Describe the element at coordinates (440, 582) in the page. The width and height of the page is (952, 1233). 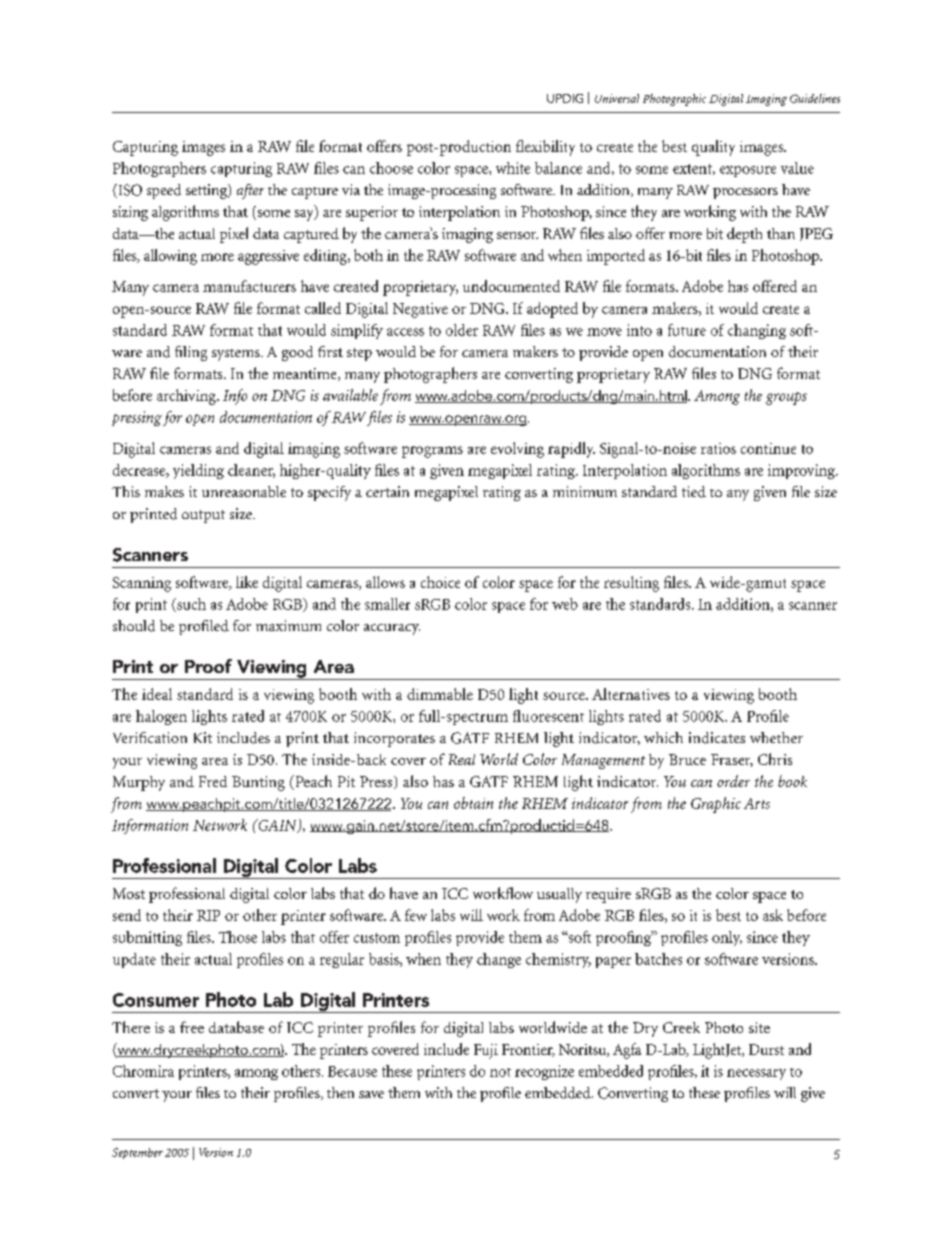
I see `choice` at that location.
